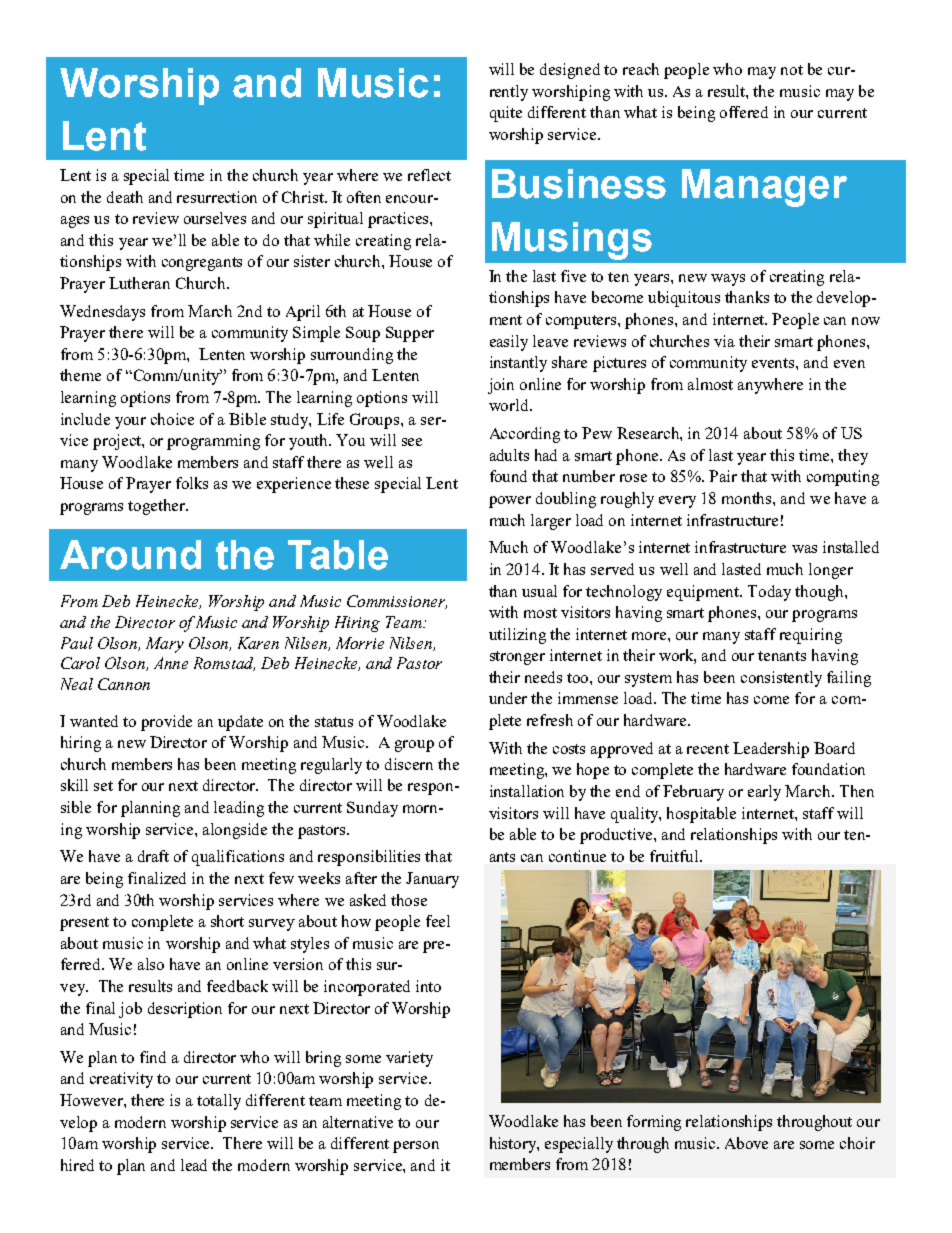 The width and height of the screenshot is (952, 1233). Describe the element at coordinates (744, 112) in the screenshot. I see `offered` at that location.
